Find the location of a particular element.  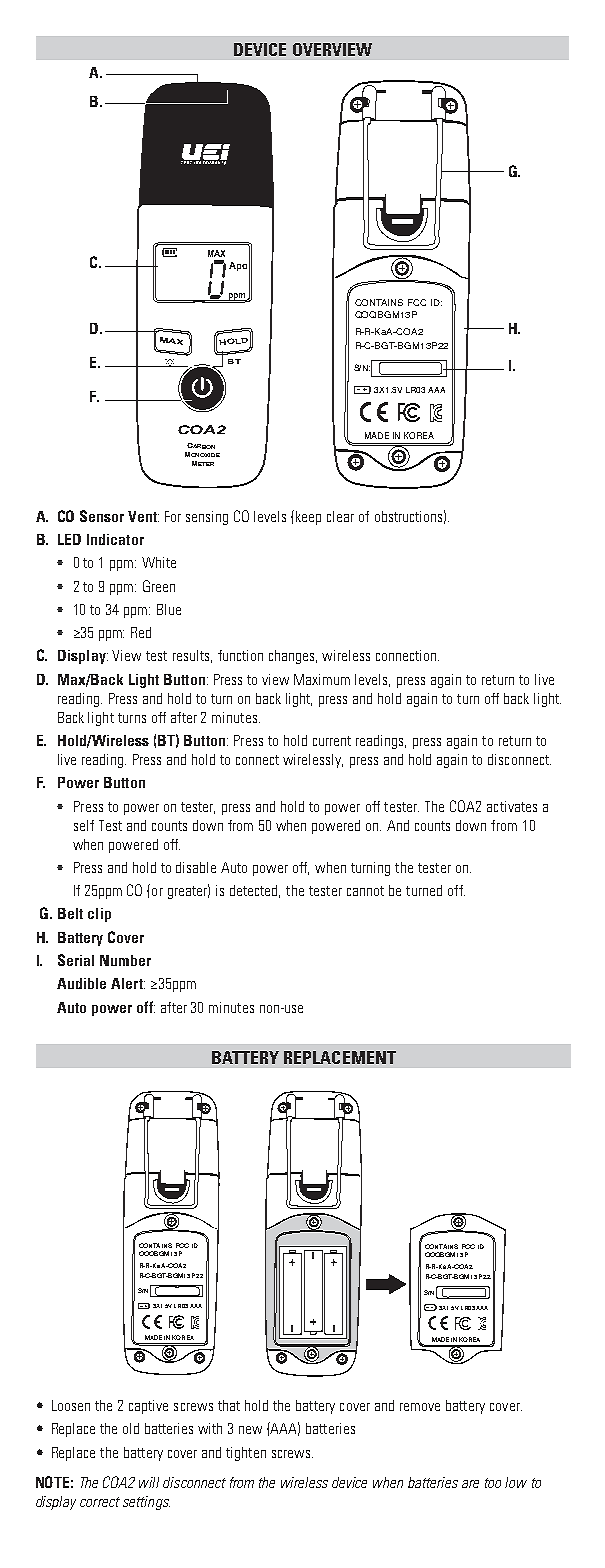

Indicator is located at coordinates (115, 539).
